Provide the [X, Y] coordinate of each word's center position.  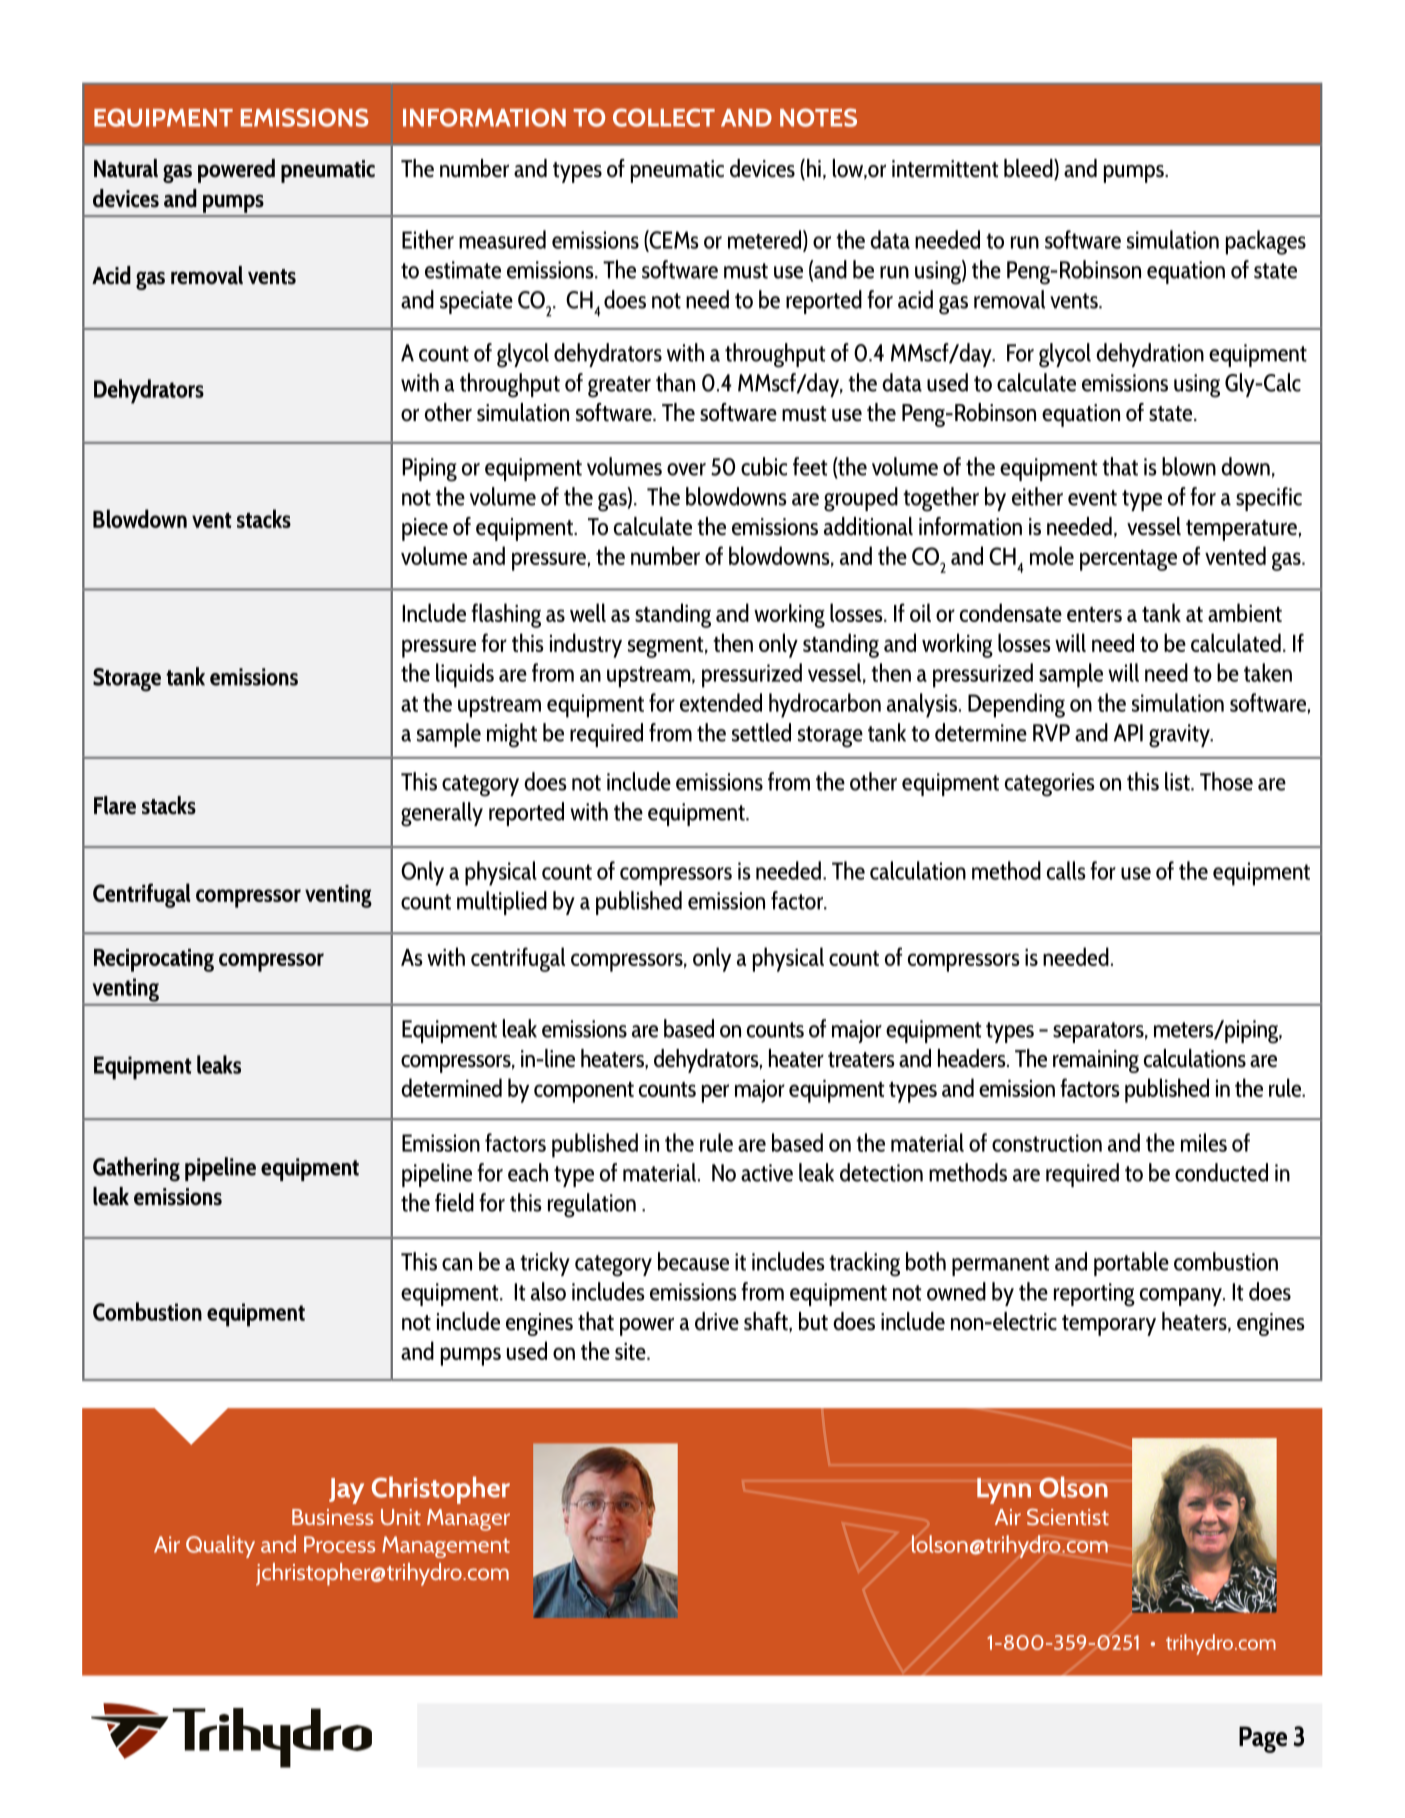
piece [425, 529]
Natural [126, 168]
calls [1066, 870]
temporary [1109, 1325]
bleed [1029, 169]
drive [717, 1321]
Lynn [1004, 1491]
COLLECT [664, 117]
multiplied [502, 903]
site [631, 1351]
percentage [1128, 560]
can [457, 1264]
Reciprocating [154, 960]
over [686, 469]
